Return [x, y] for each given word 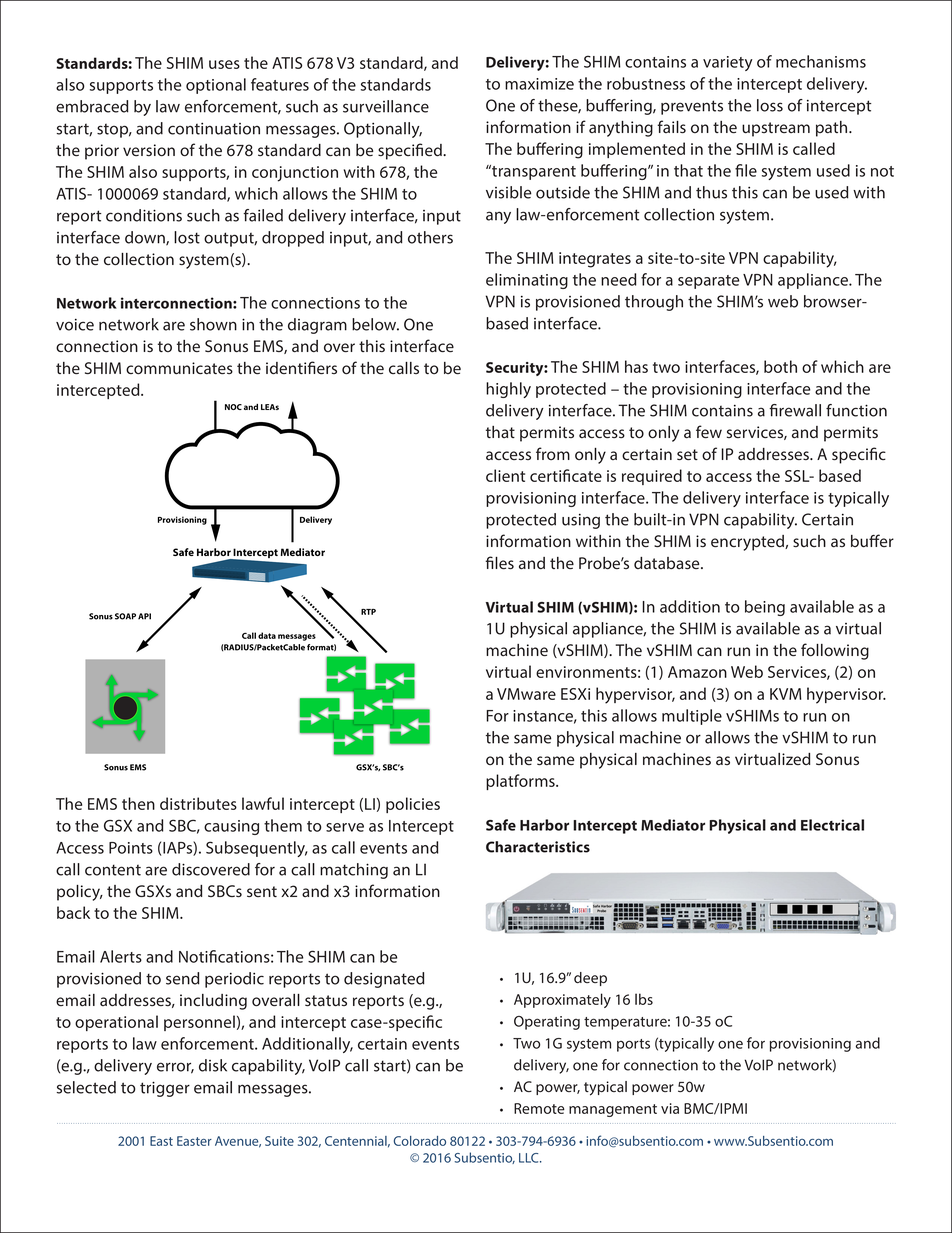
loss [770, 105]
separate [708, 282]
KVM [785, 694]
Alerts [121, 956]
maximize [539, 84]
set [687, 455]
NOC [233, 407]
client [505, 475]
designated [384, 980]
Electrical [832, 825]
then [138, 803]
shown [213, 324]
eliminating [527, 281]
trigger [165, 1089]
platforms [521, 782]
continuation [214, 128]
